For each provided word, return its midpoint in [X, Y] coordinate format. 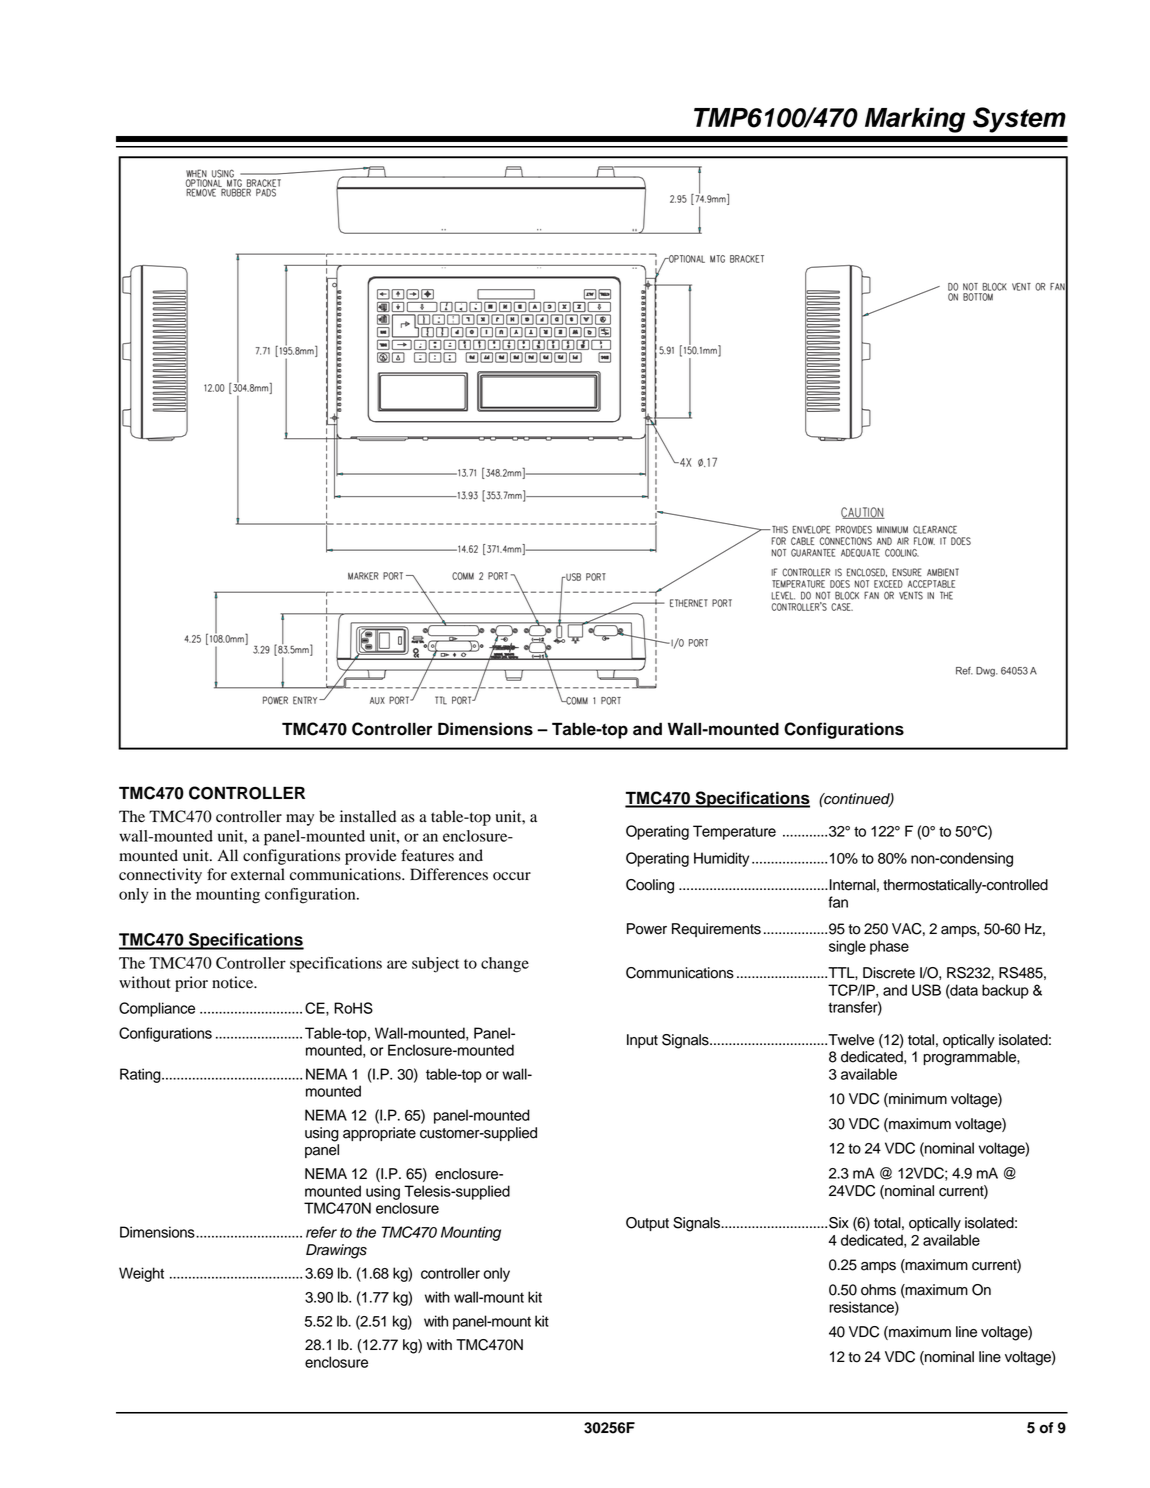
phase [889, 947]
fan [838, 902]
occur [512, 876]
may [300, 820]
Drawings [336, 1251]
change [505, 965]
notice [234, 982]
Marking [915, 120]
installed [368, 816]
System [1019, 120]
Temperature [734, 832]
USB [926, 990]
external [258, 874]
